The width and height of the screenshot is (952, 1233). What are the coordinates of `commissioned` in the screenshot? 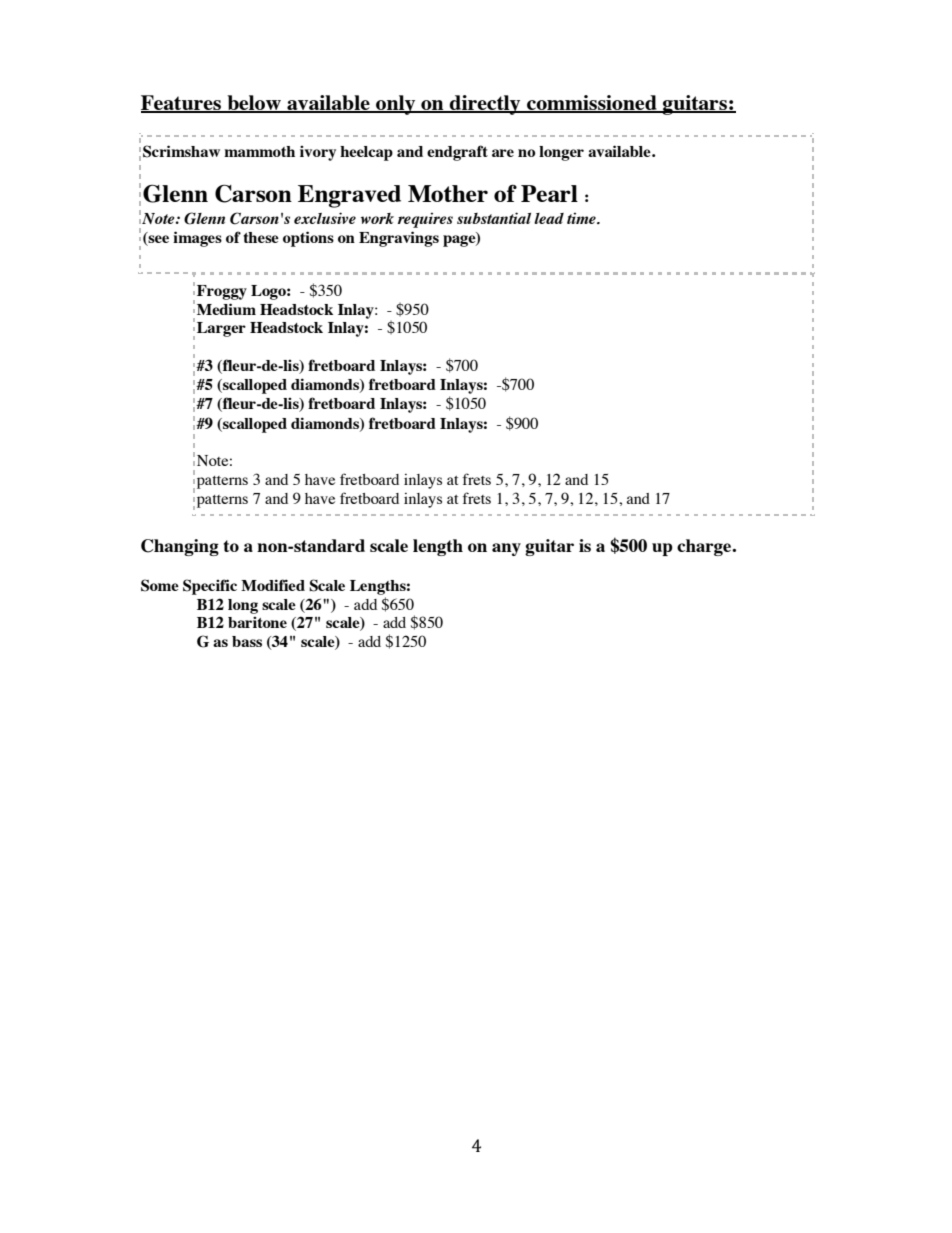 It's located at (592, 104).
